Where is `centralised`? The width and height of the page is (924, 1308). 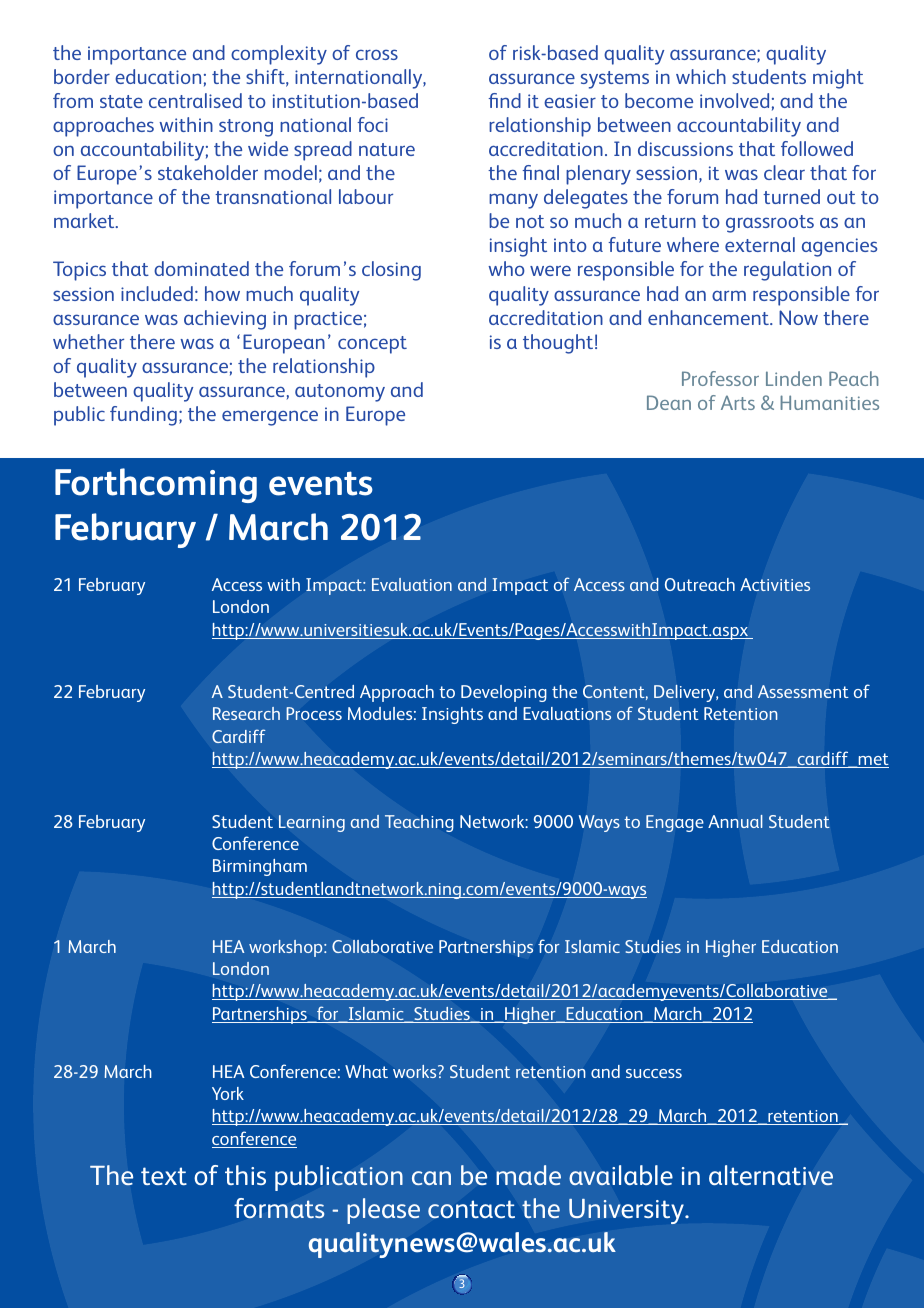
centralised is located at coordinates (195, 100).
